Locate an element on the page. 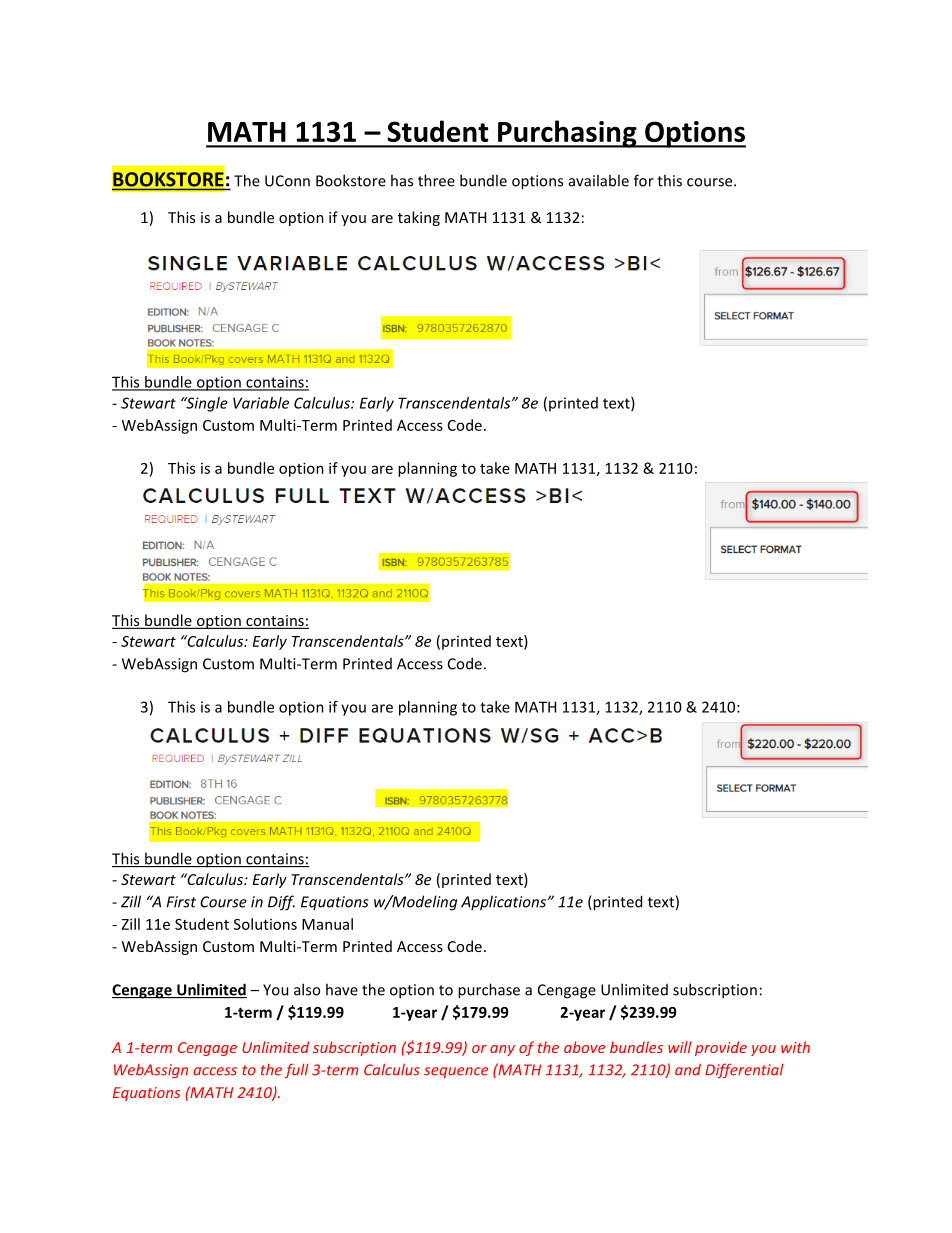 This document has width=952, height=1233. taking is located at coordinates (419, 218).
